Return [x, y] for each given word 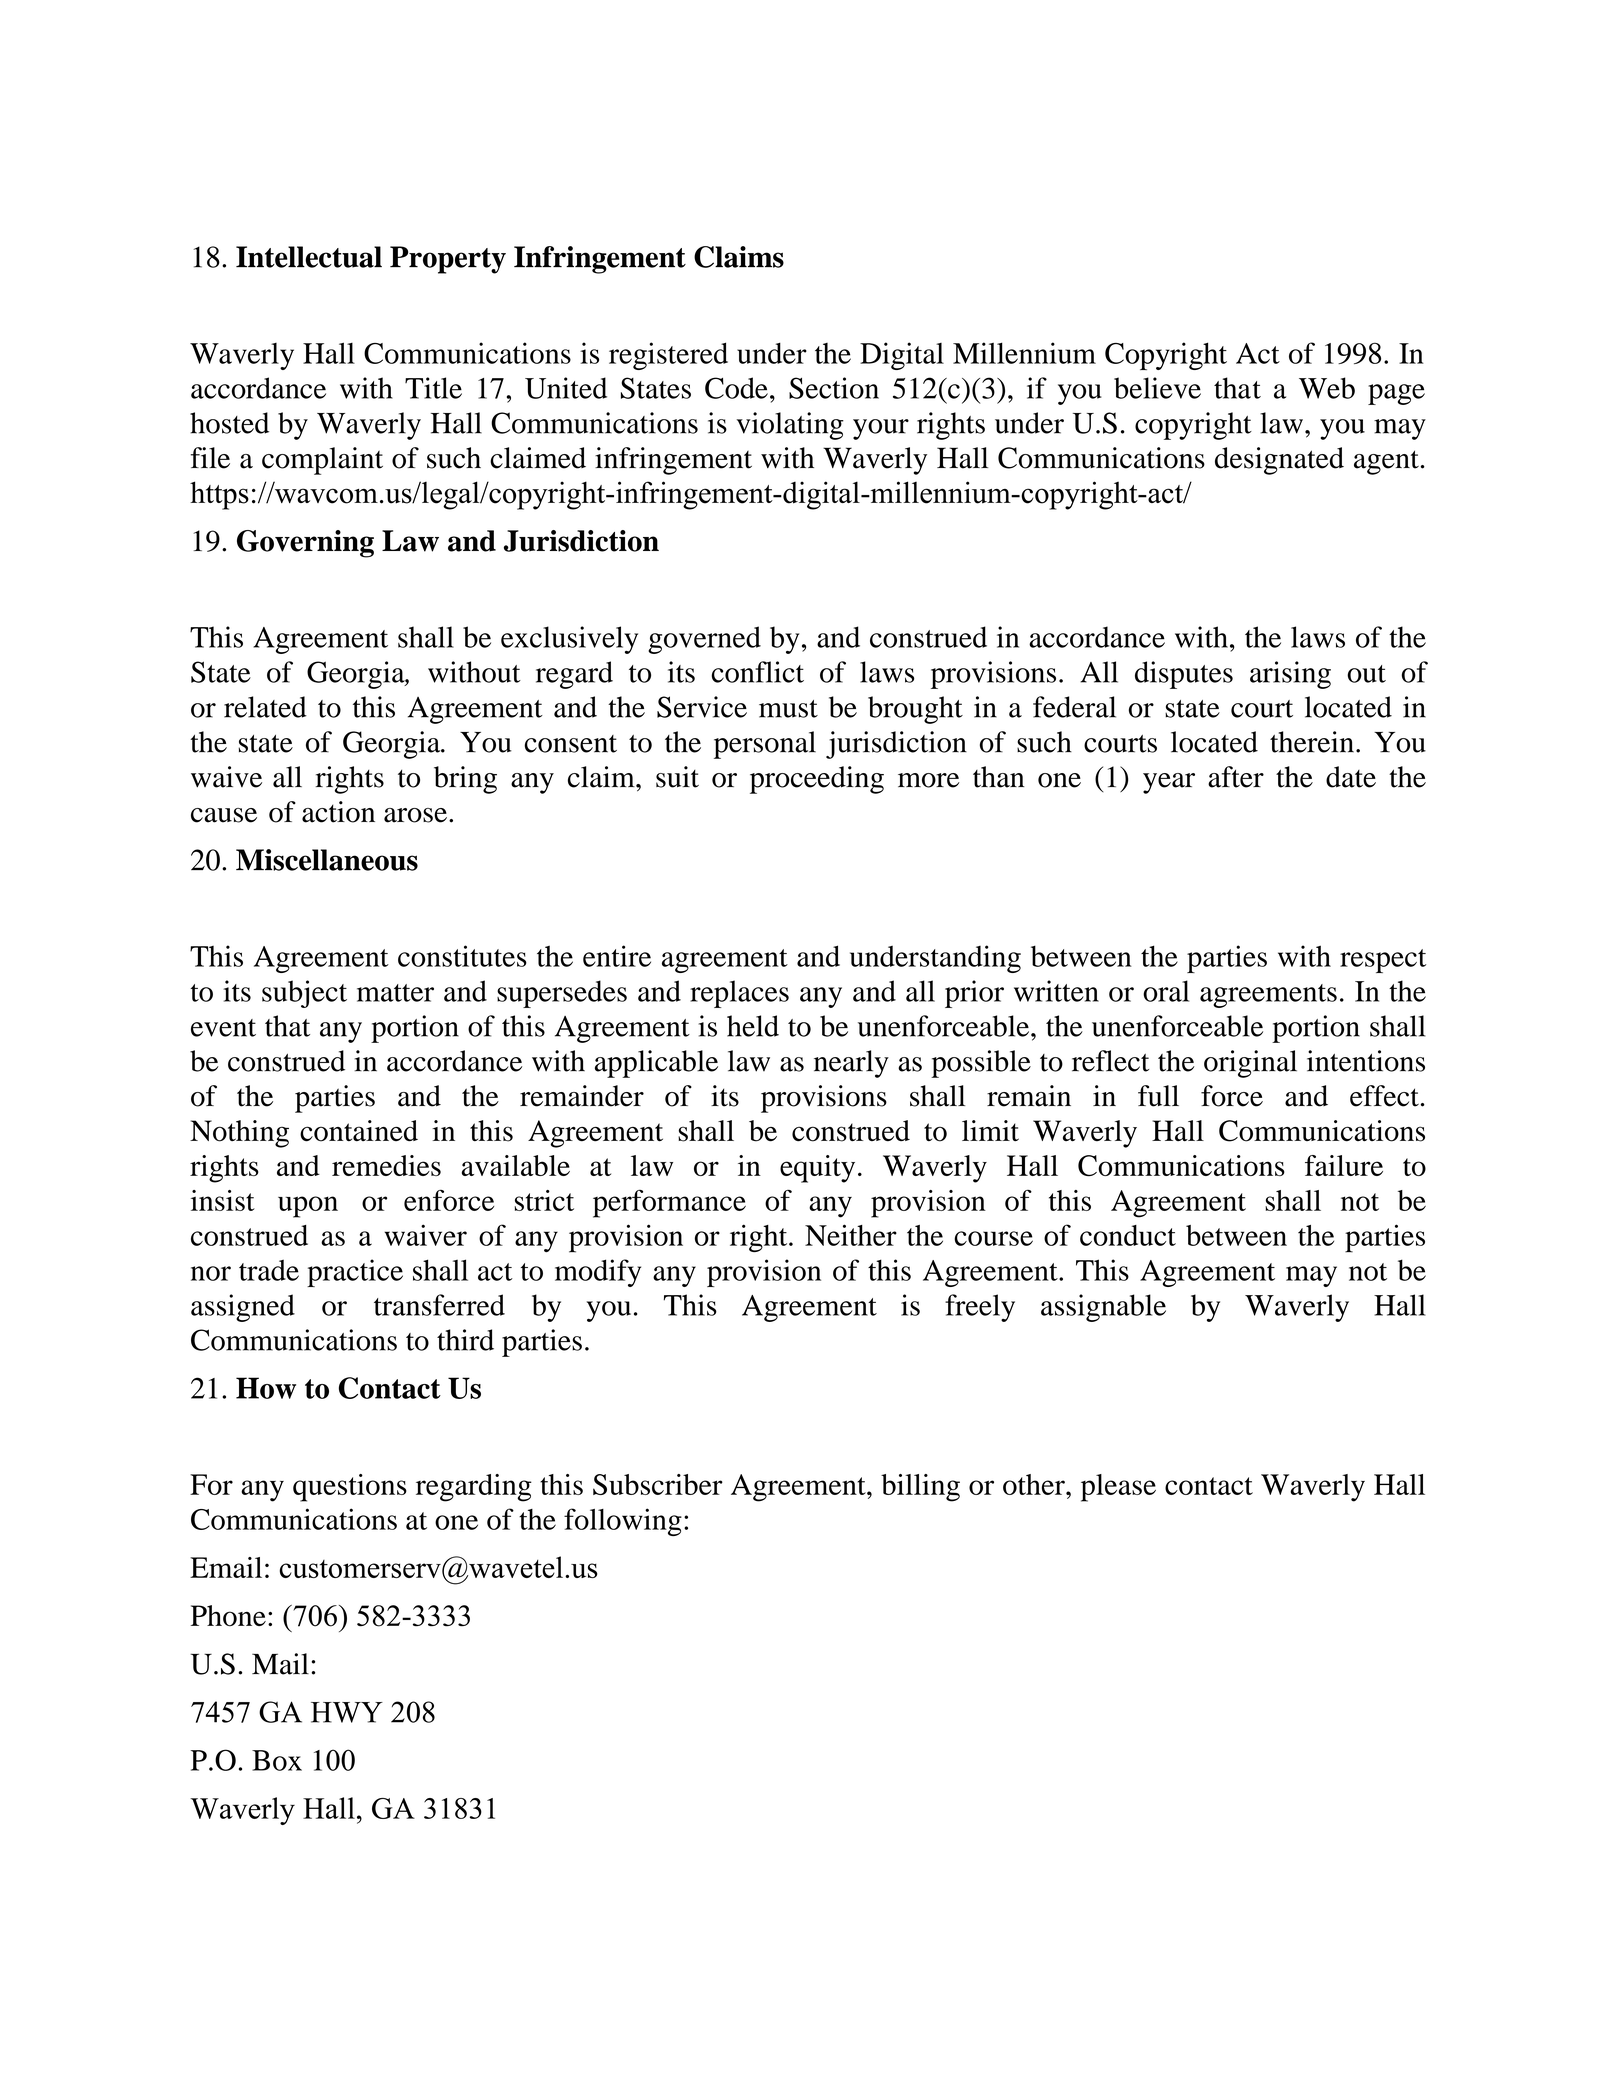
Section [834, 388]
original [1250, 1064]
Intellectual [309, 257]
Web [1327, 388]
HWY [347, 1712]
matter [395, 993]
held [753, 1026]
